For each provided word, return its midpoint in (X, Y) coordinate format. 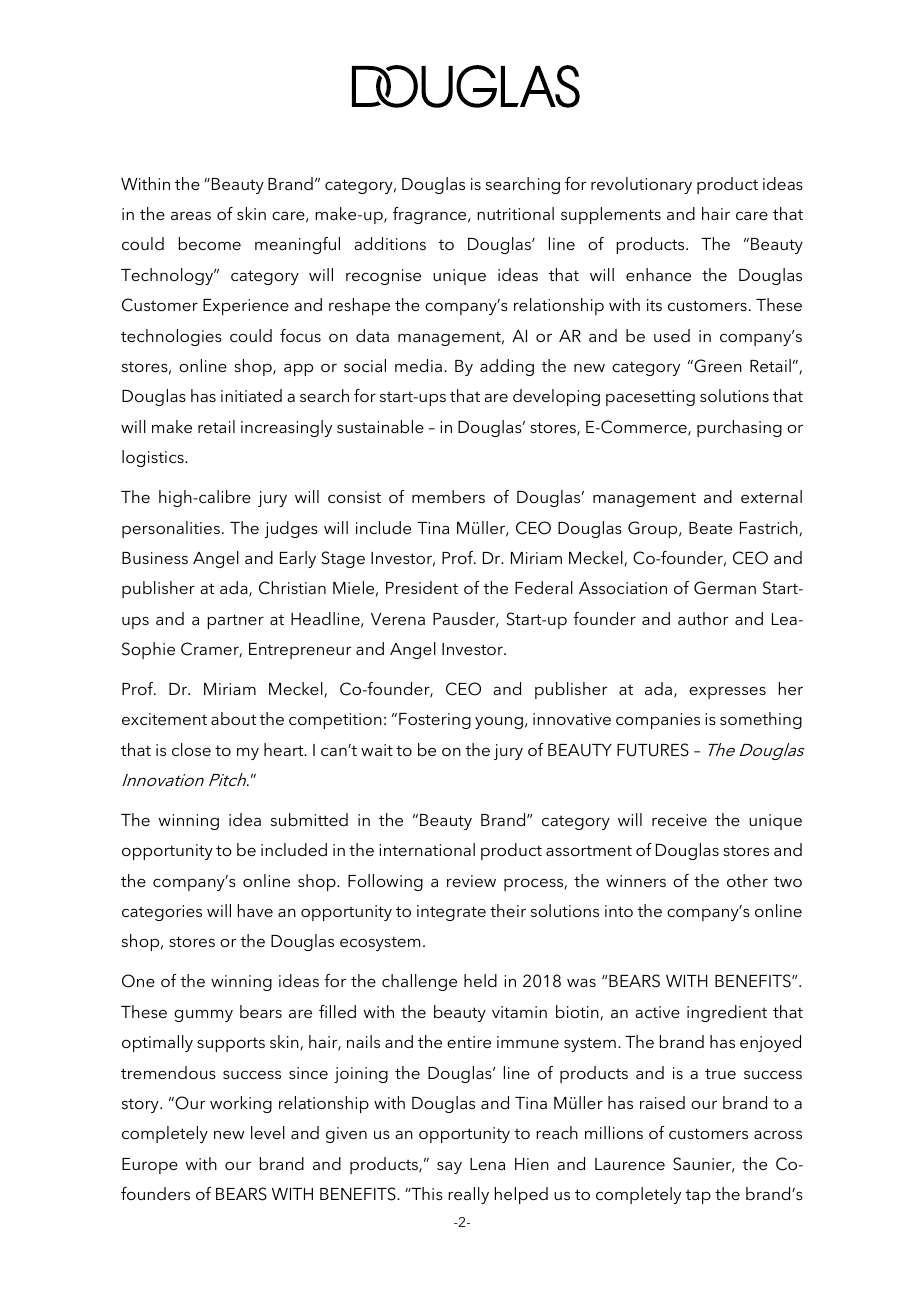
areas (191, 215)
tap (698, 1197)
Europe (150, 1166)
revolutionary (641, 185)
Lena (487, 1164)
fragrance (431, 215)
